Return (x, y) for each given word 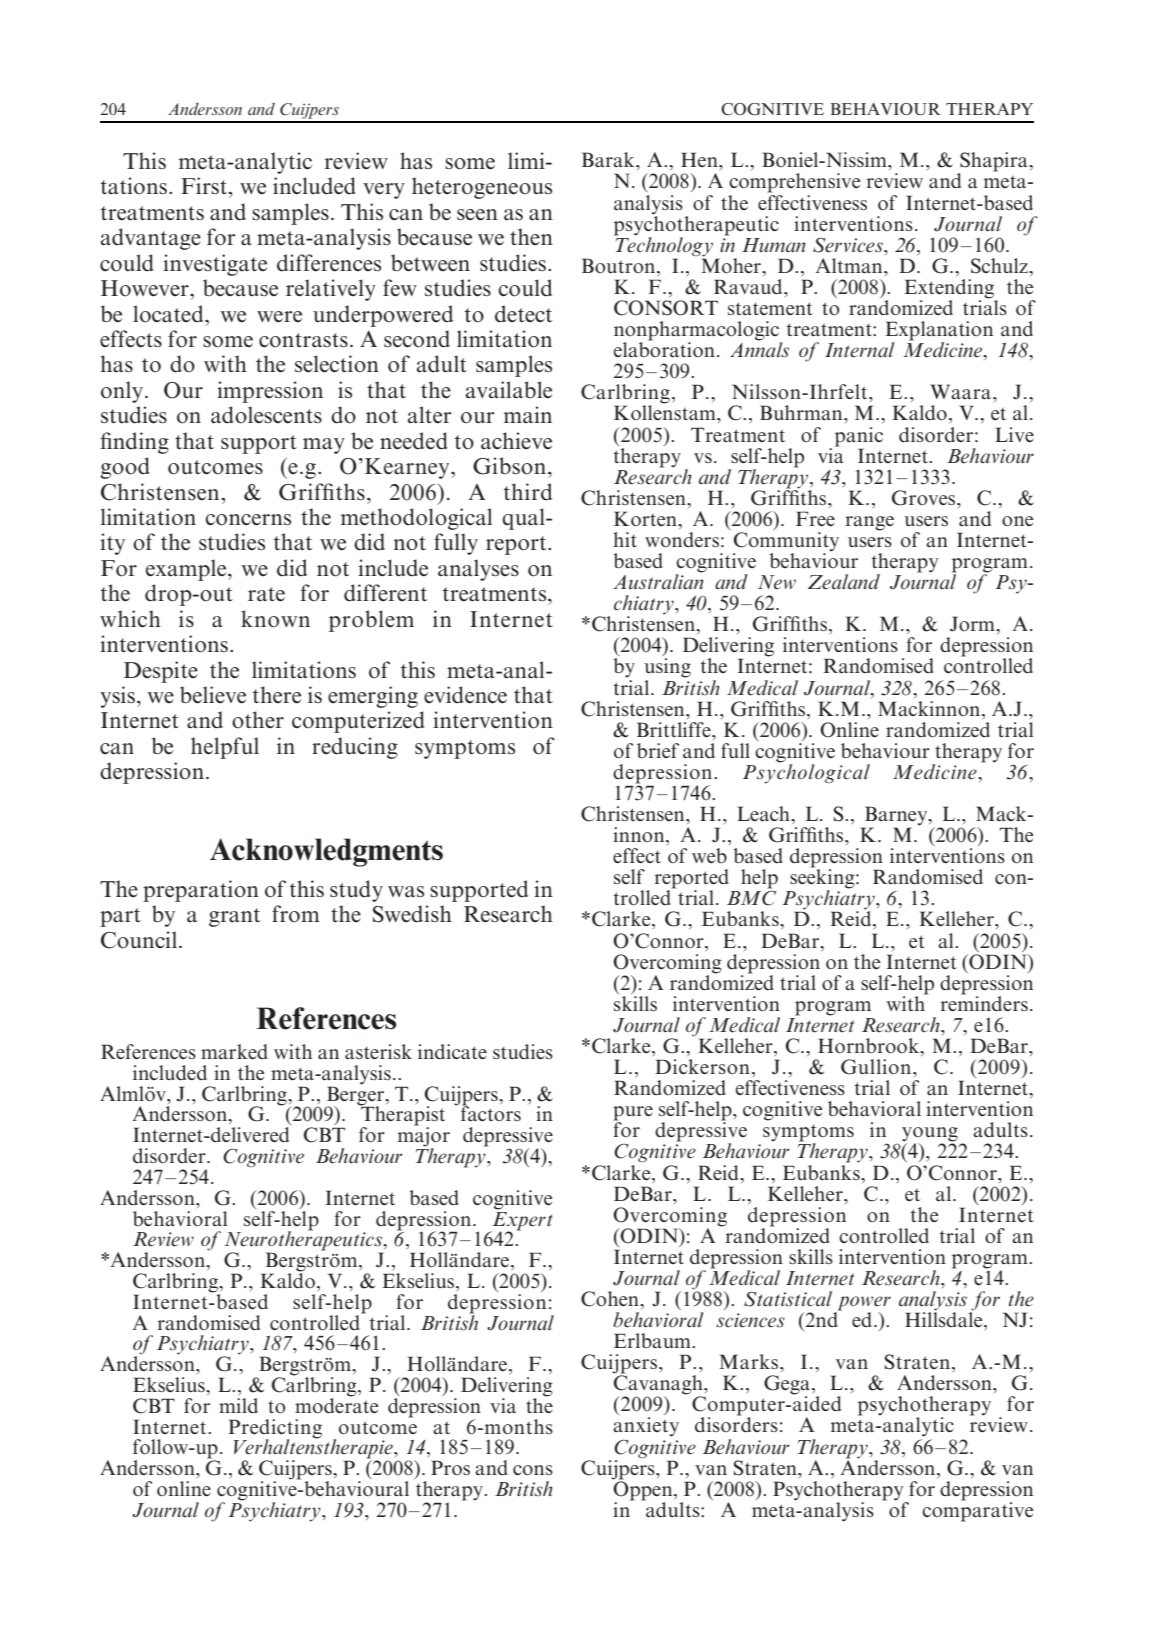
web (709, 855)
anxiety (646, 1427)
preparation (201, 891)
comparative (977, 1510)
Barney (896, 817)
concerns (248, 520)
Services (849, 245)
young (930, 1135)
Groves (925, 498)
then (531, 236)
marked (234, 1051)
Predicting (275, 1429)
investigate (215, 265)
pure (633, 1114)
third (528, 492)
